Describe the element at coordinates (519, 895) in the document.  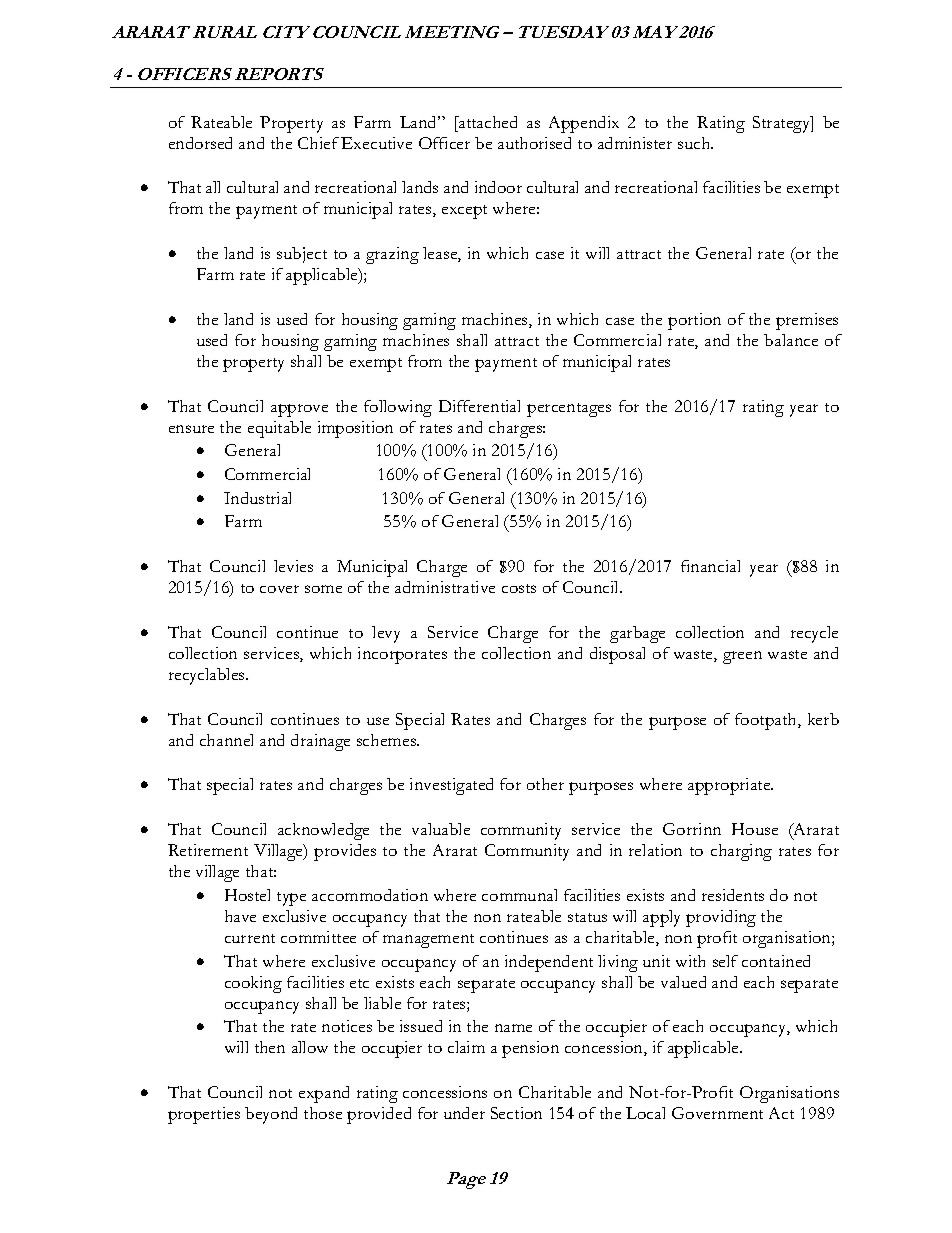
I see `communal` at that location.
